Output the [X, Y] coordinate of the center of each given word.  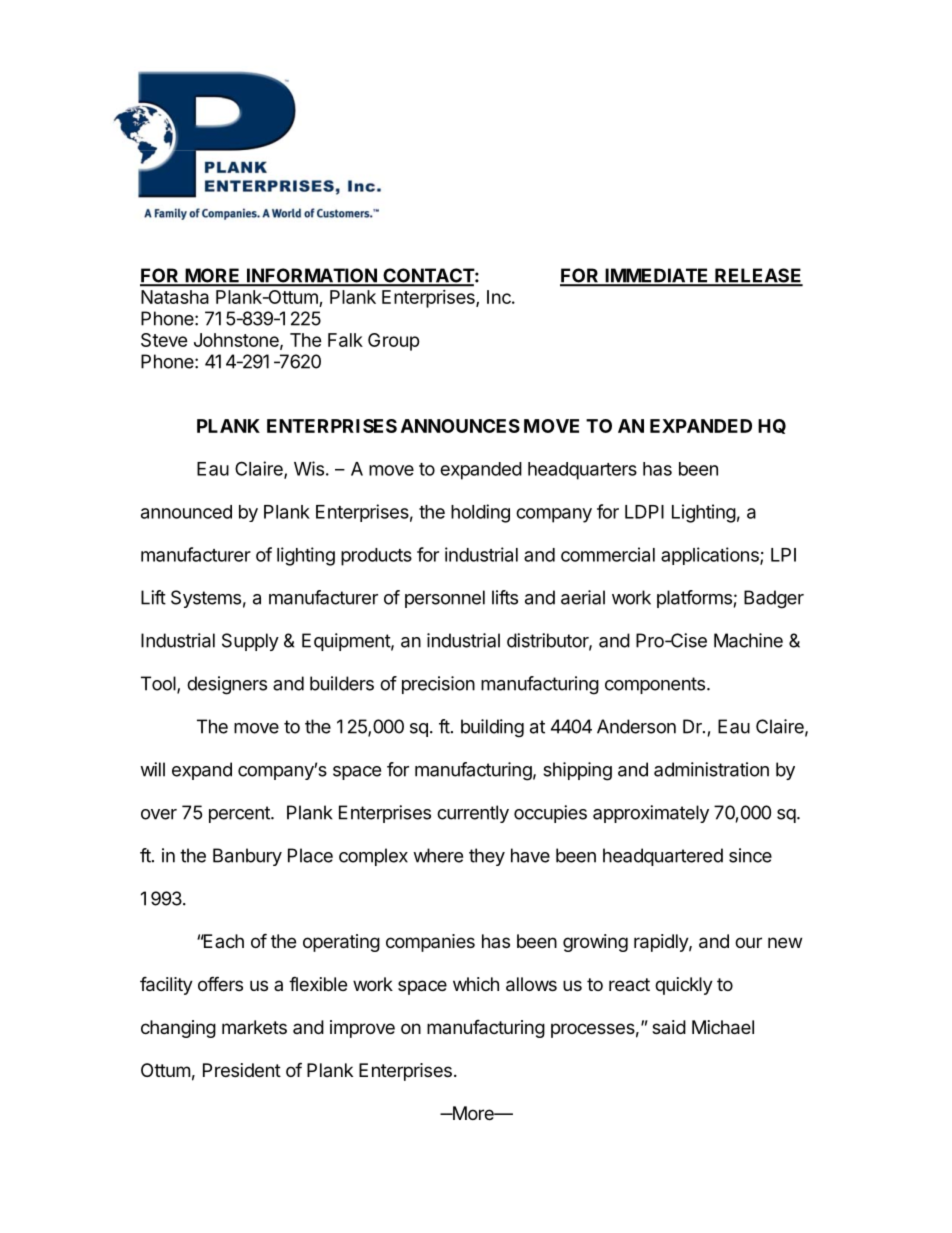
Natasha [175, 297]
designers [227, 685]
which [476, 984]
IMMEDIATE [657, 276]
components [655, 685]
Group [394, 342]
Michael [723, 1027]
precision [438, 685]
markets [254, 1027]
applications [711, 556]
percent [240, 814]
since [750, 855]
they [487, 857]
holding [480, 513]
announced [186, 512]
